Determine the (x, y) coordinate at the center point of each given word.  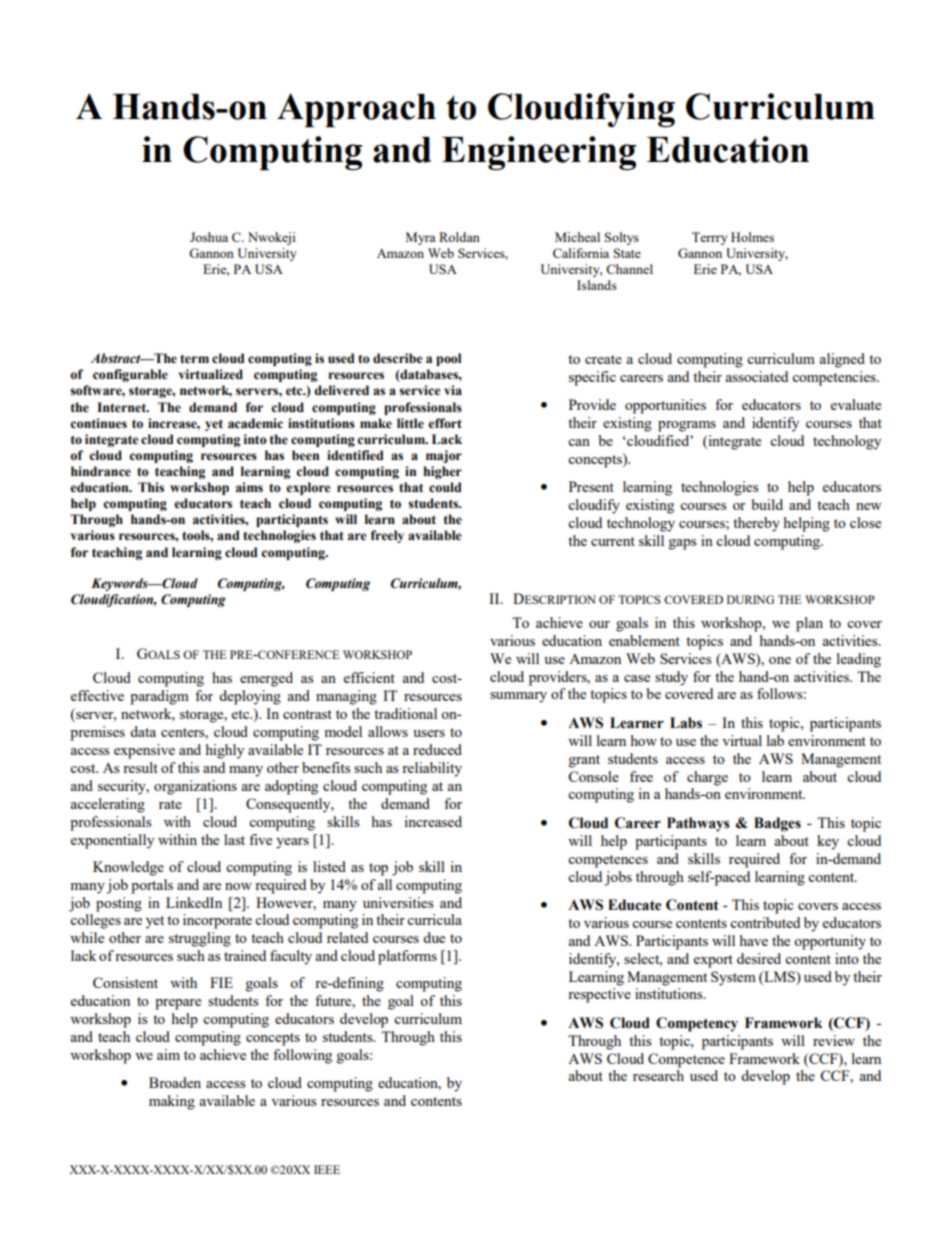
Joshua (209, 237)
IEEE (327, 1169)
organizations (195, 787)
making (172, 1102)
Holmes (752, 237)
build (767, 504)
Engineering (539, 153)
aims (249, 487)
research (658, 1075)
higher (442, 472)
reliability (432, 769)
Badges (777, 824)
